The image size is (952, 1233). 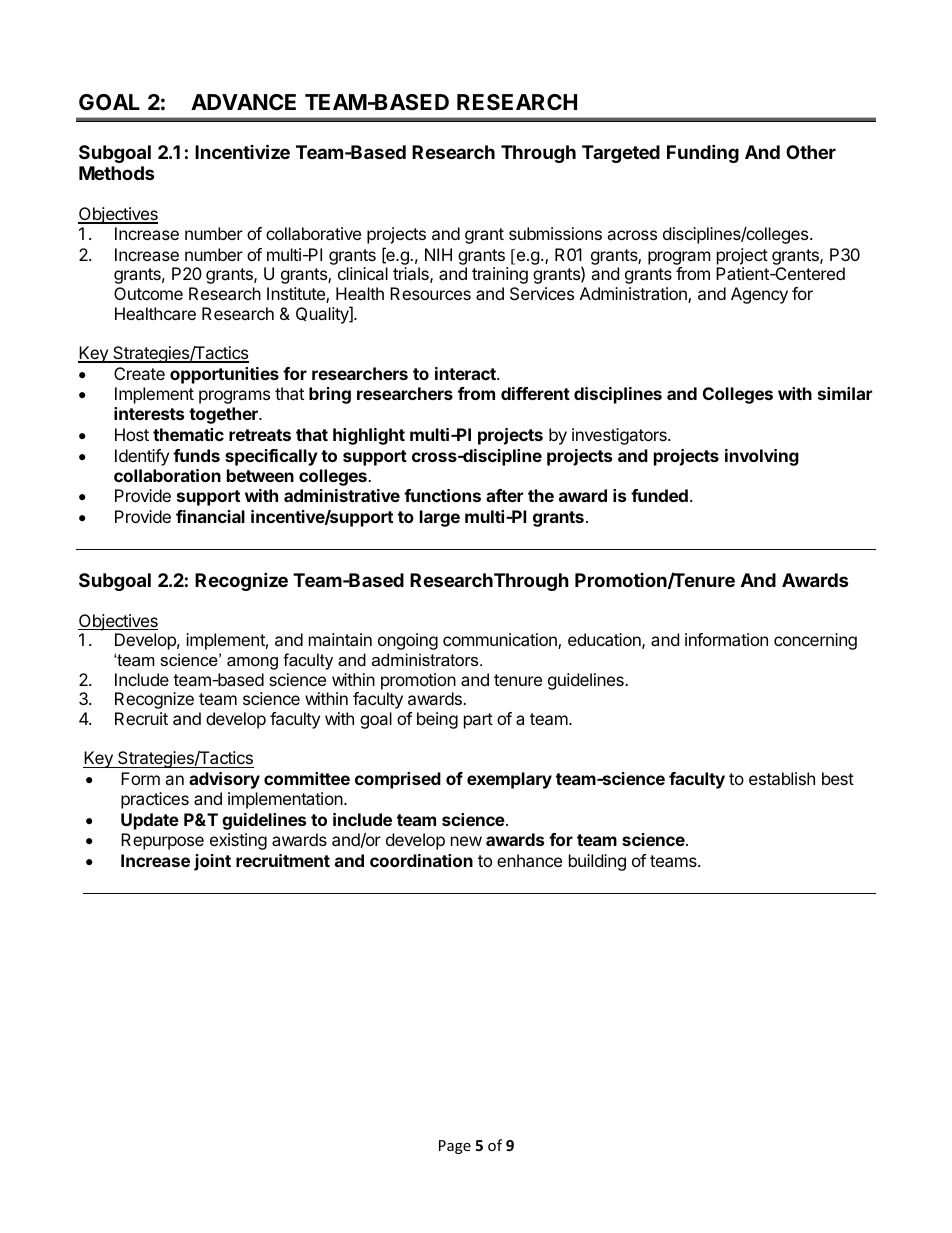 What do you see at coordinates (455, 1147) in the document?
I see `Page` at bounding box center [455, 1147].
